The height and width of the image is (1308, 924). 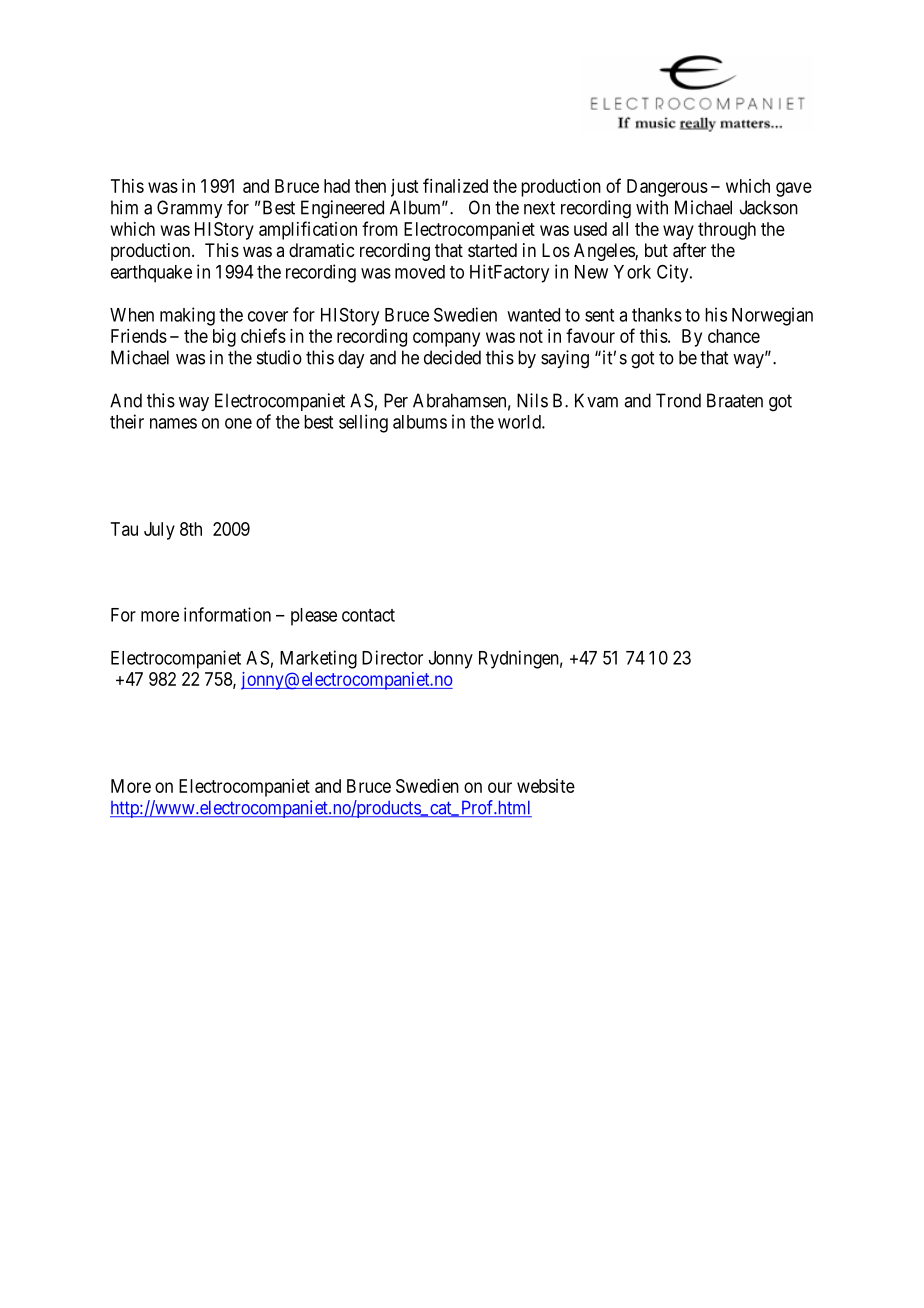 I want to click on world, so click(x=520, y=422).
